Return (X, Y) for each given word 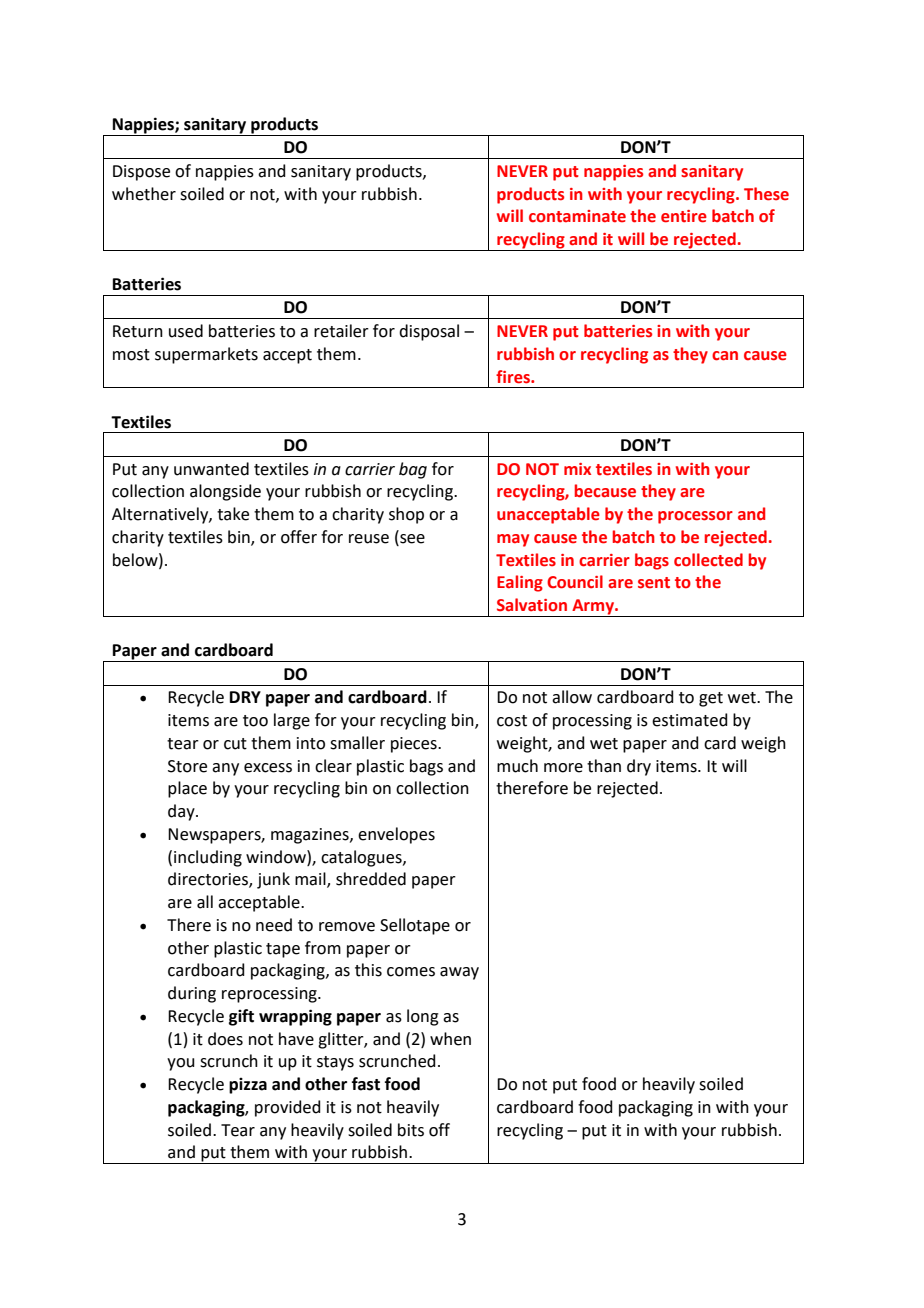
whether (144, 194)
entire (684, 216)
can (725, 356)
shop (406, 515)
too (255, 721)
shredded (371, 879)
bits (411, 1130)
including (208, 858)
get (711, 699)
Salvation (532, 605)
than (604, 766)
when (450, 1039)
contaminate (577, 216)
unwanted (211, 469)
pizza (248, 1086)
